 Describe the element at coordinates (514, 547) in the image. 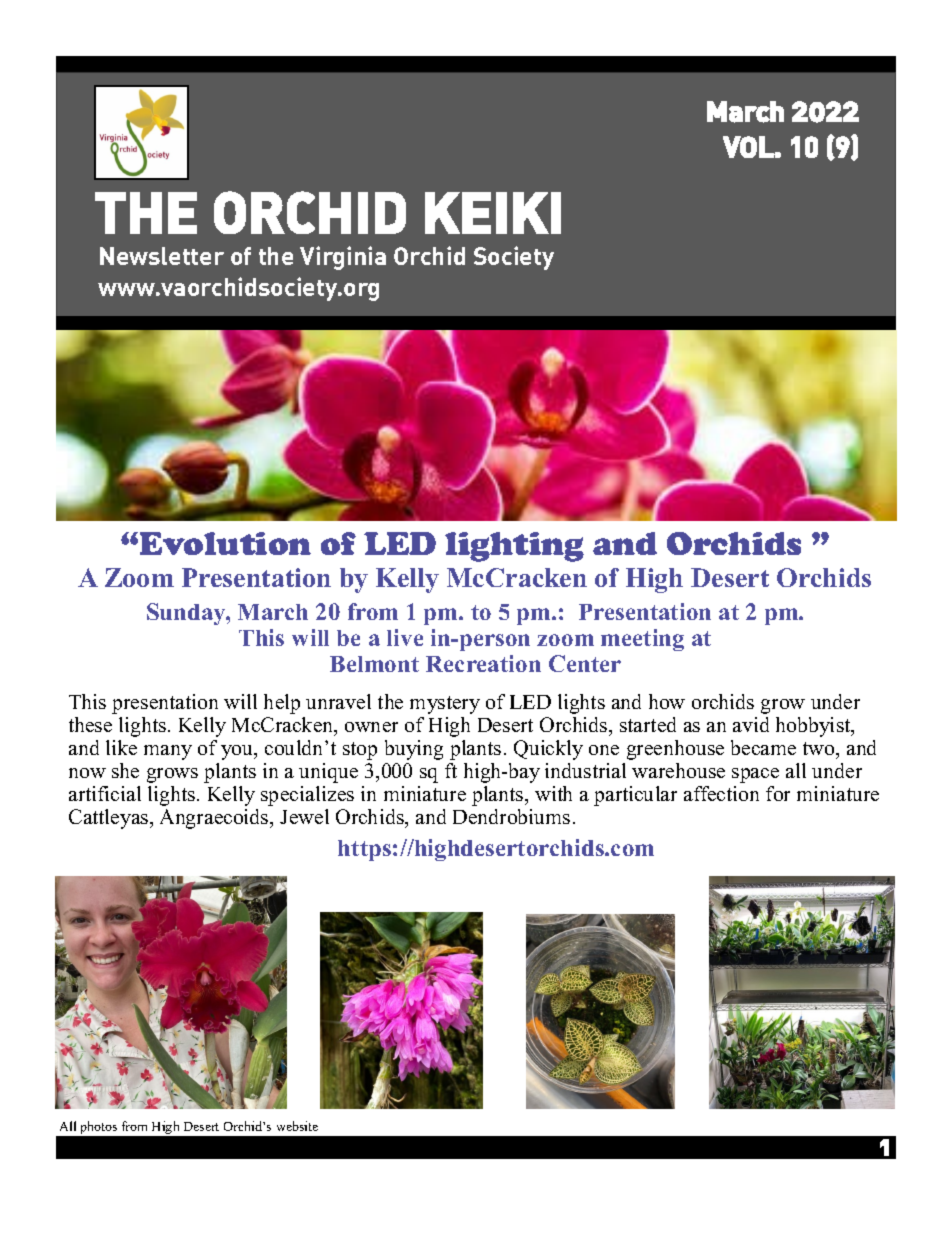

I see `lighting` at that location.
